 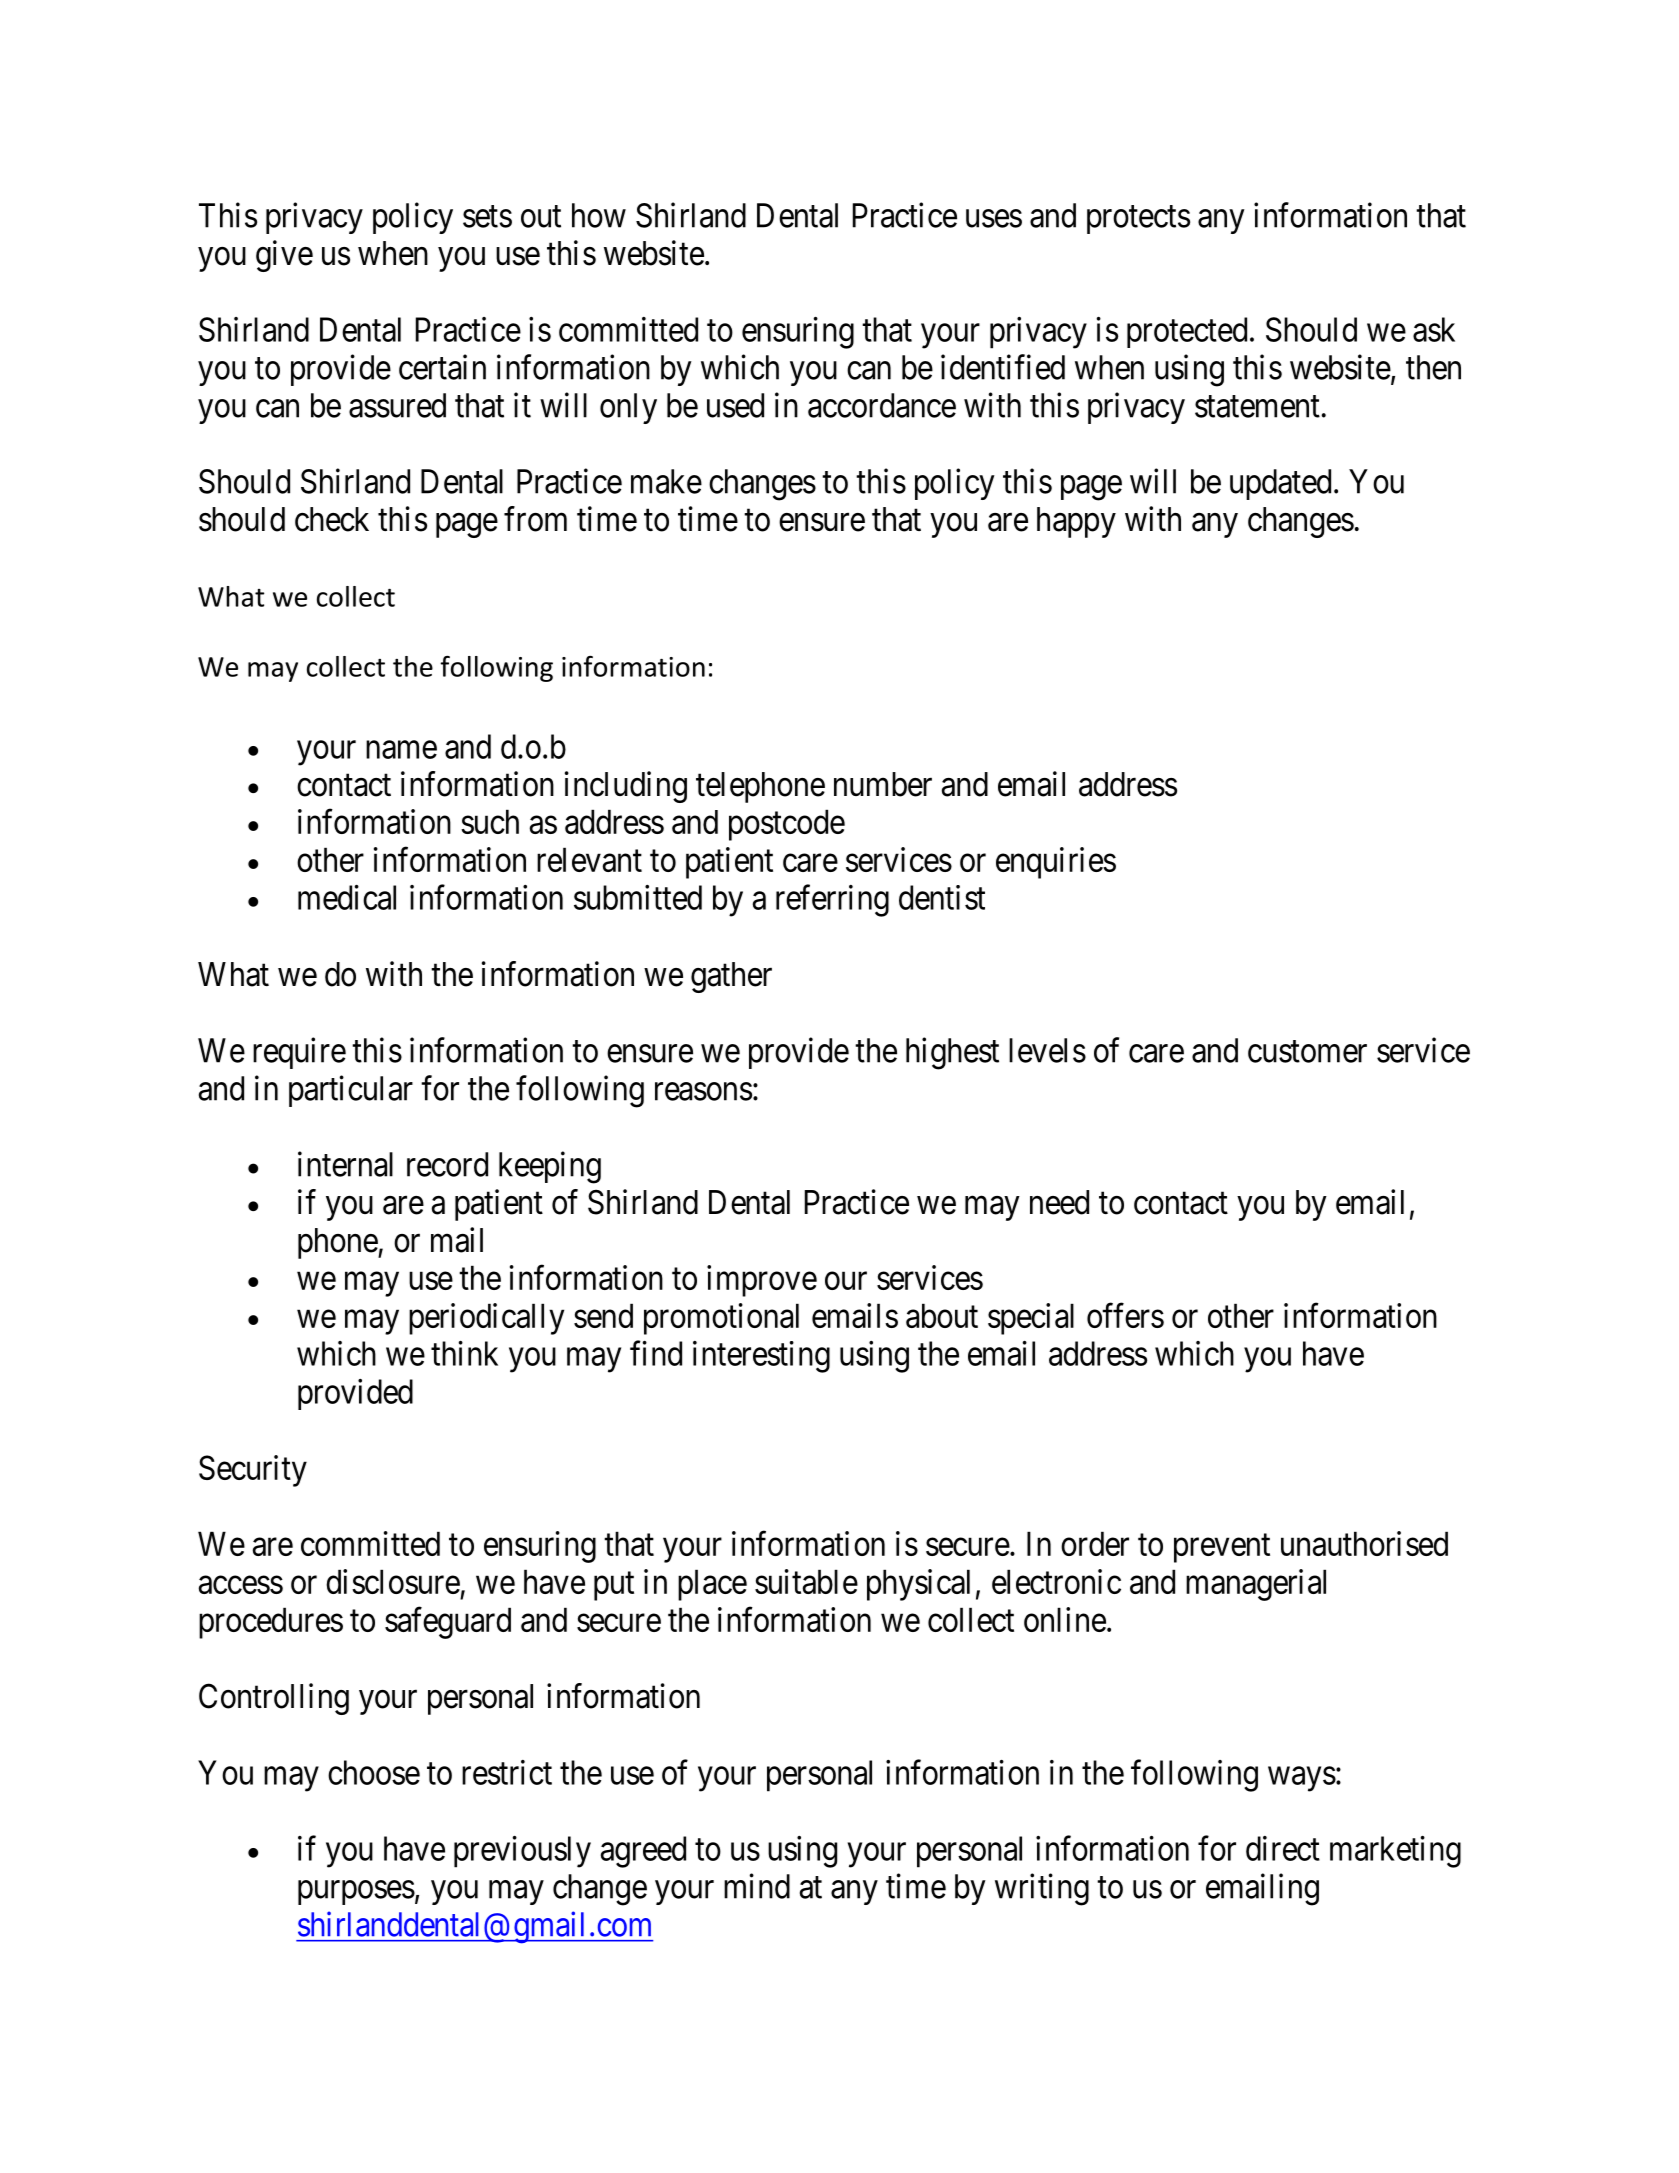 What do you see at coordinates (757, 1886) in the image?
I see `mind` at bounding box center [757, 1886].
